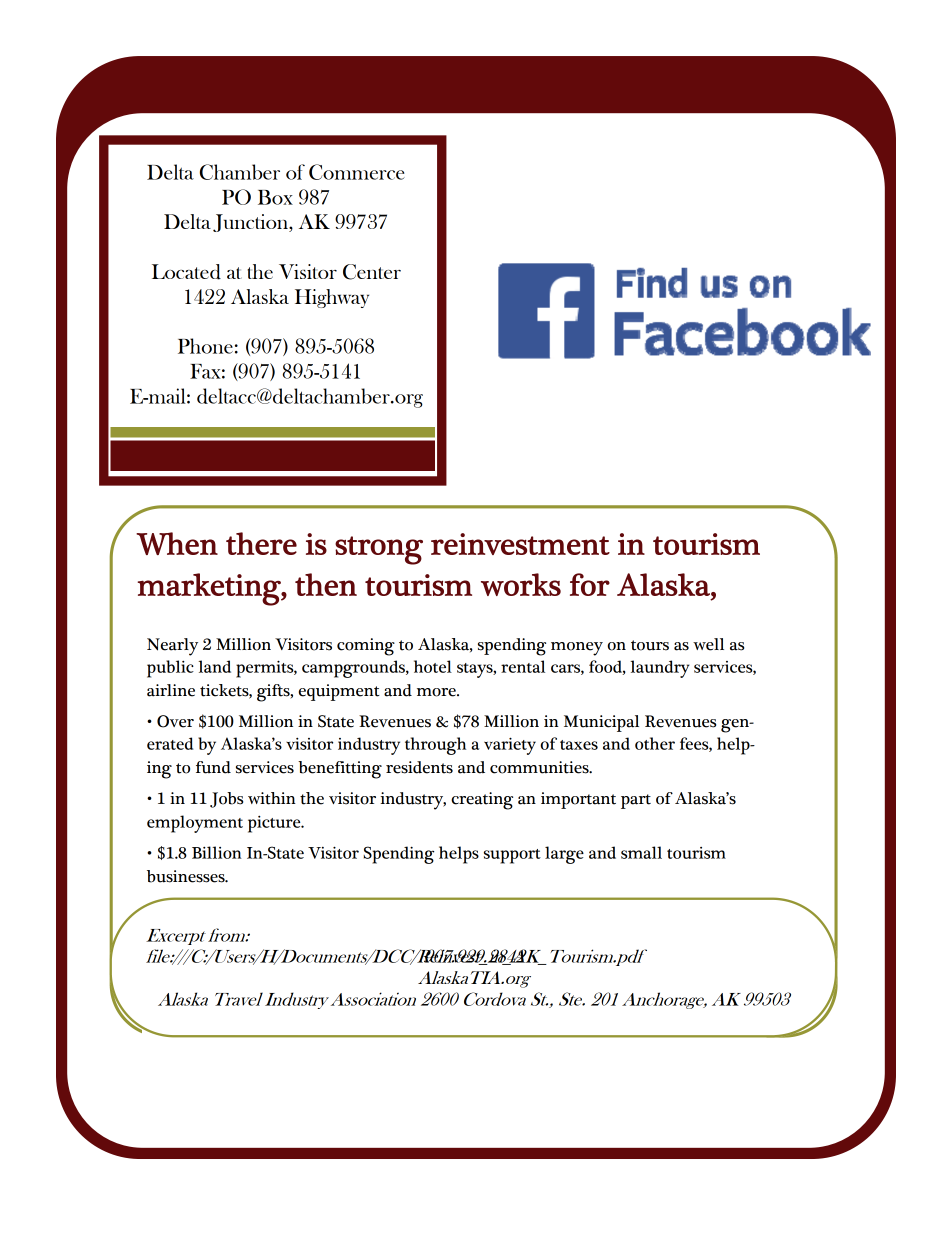  What do you see at coordinates (590, 584) in the image?
I see `for` at bounding box center [590, 584].
